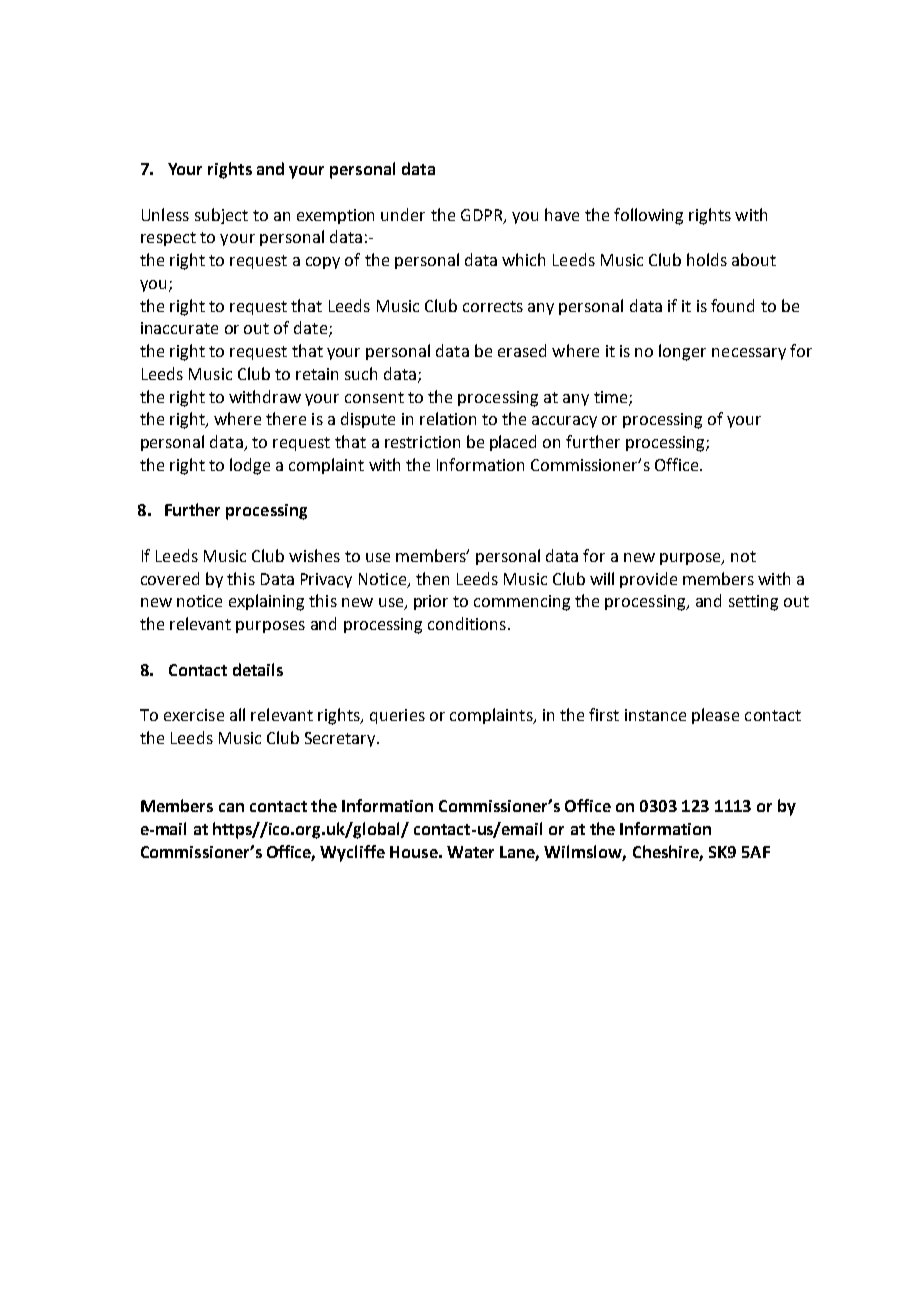 The image size is (924, 1308). Describe the element at coordinates (432, 578) in the screenshot. I see `then` at that location.
